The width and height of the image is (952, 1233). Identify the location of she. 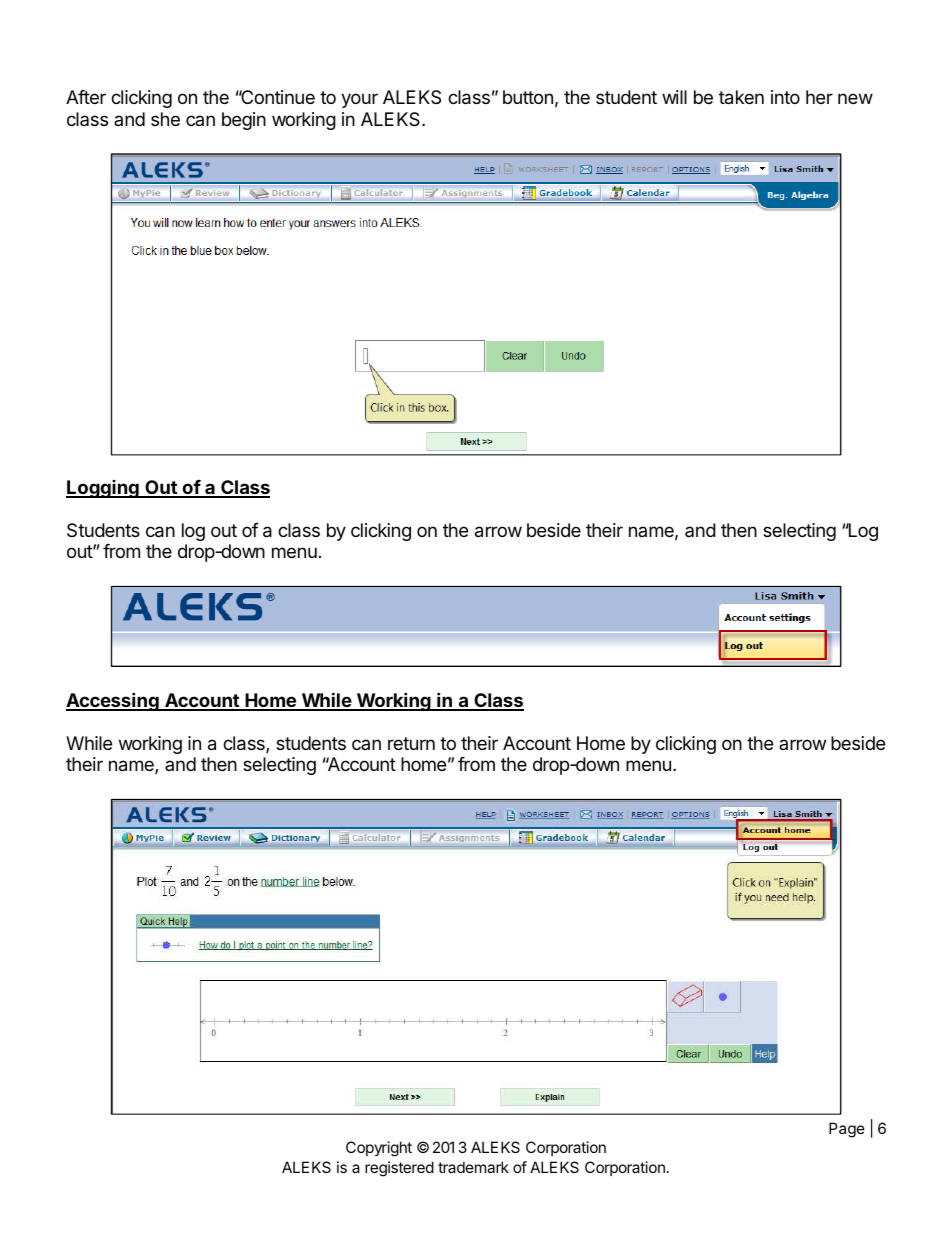
(165, 119).
